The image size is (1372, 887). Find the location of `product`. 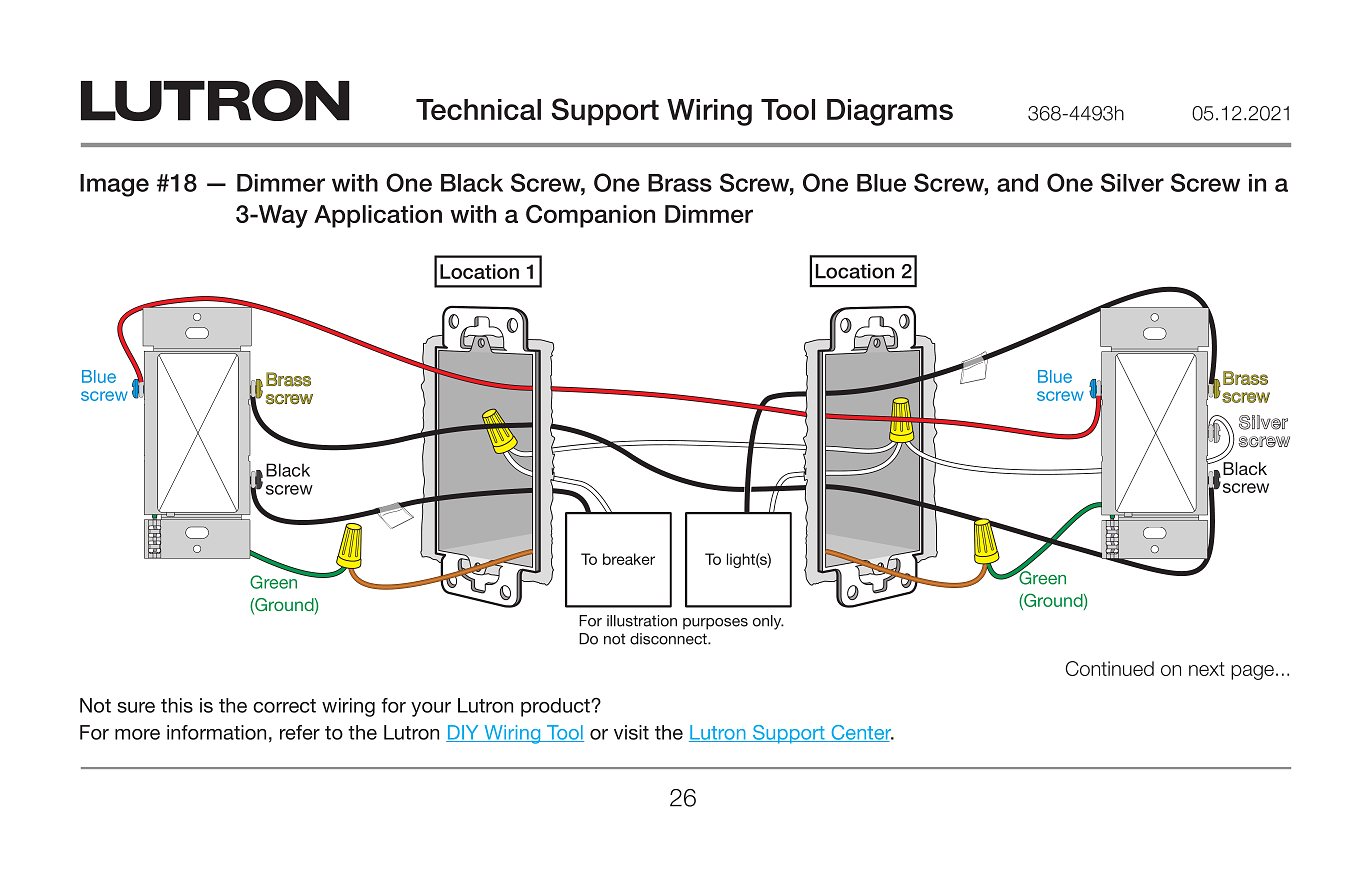

product is located at coordinates (556, 707).
